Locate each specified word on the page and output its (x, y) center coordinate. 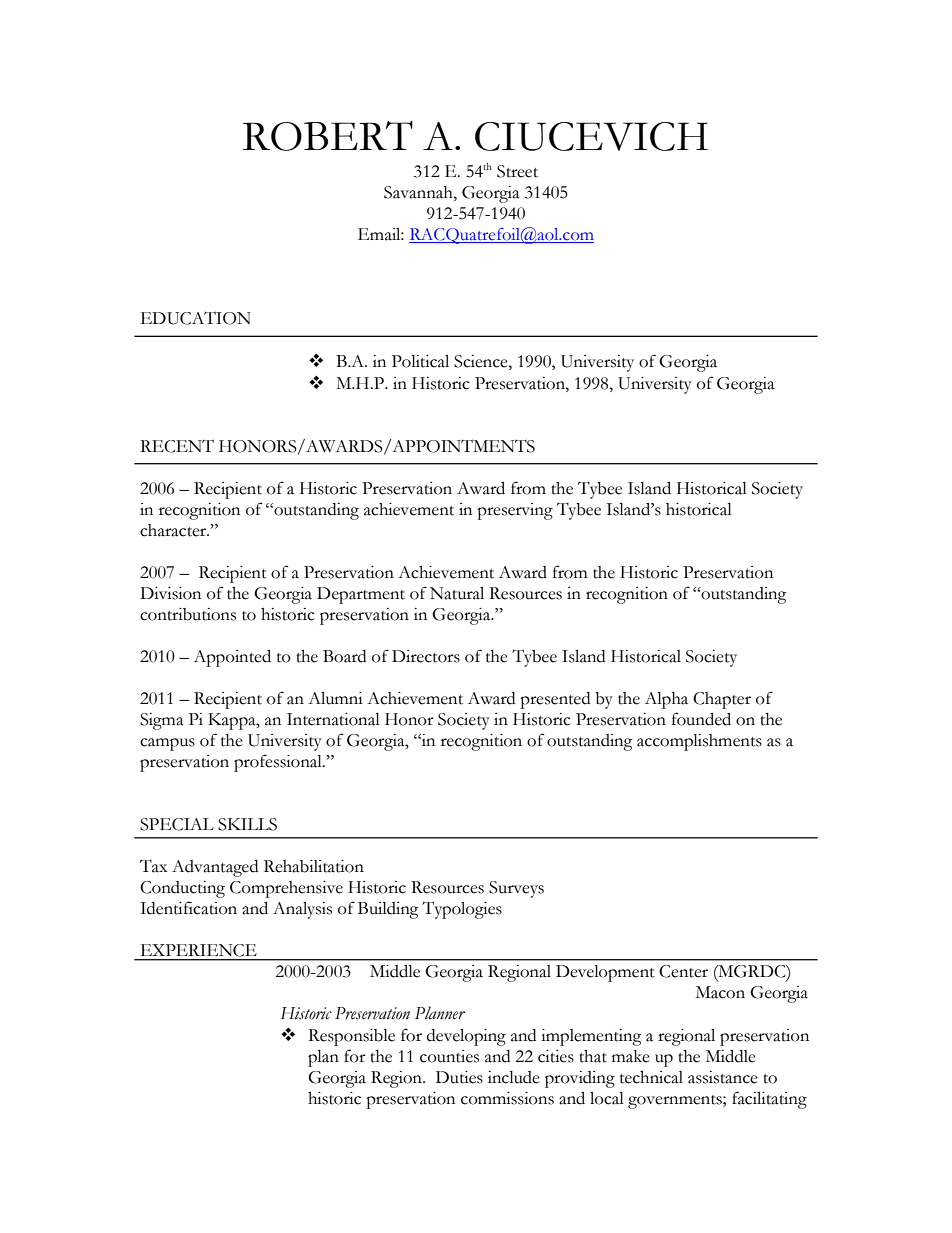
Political (420, 361)
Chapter (722, 700)
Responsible (351, 1037)
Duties (459, 1077)
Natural (457, 593)
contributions (188, 614)
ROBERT (328, 136)
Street (517, 171)
